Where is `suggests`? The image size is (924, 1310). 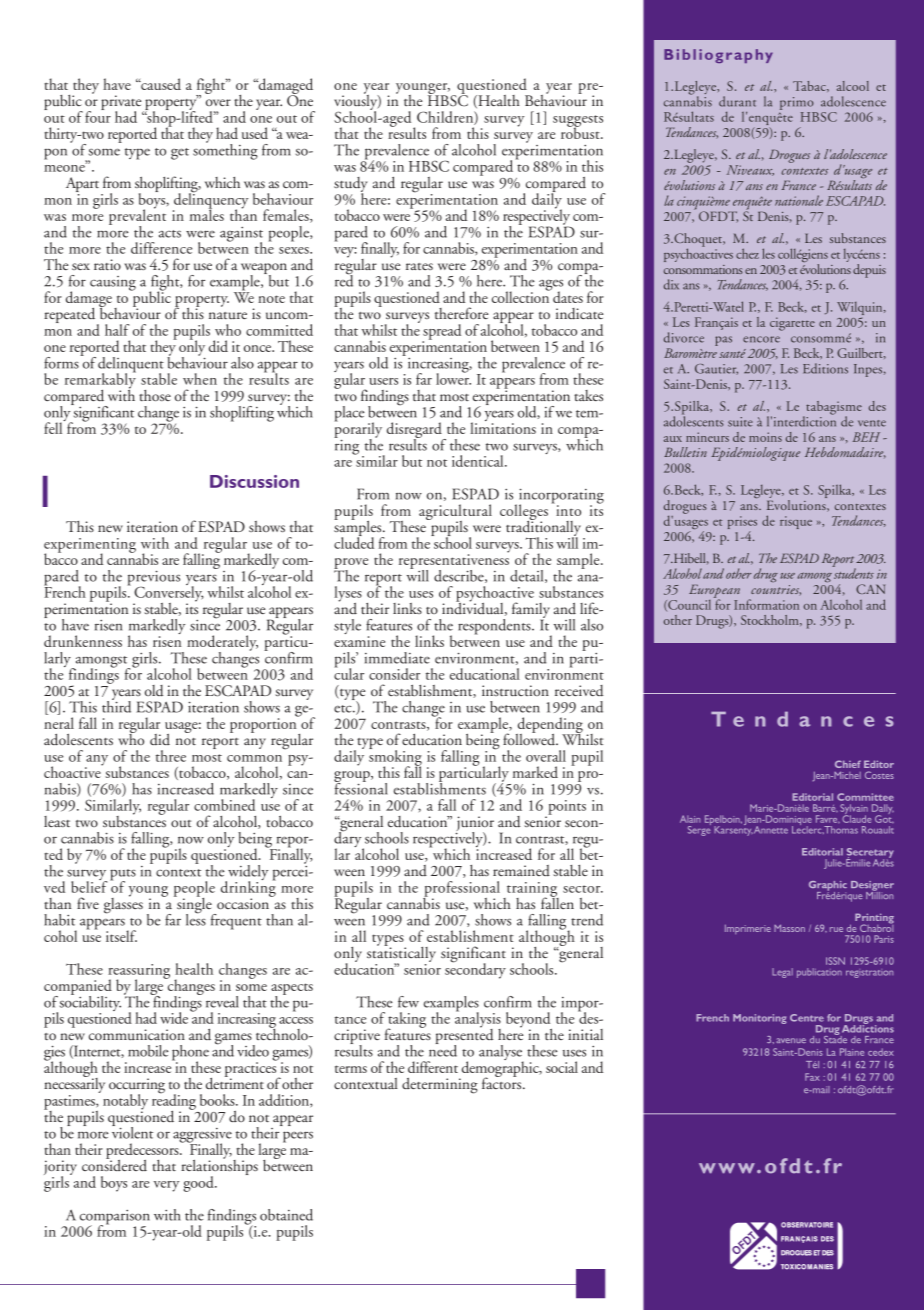
suggests is located at coordinates (578, 122).
